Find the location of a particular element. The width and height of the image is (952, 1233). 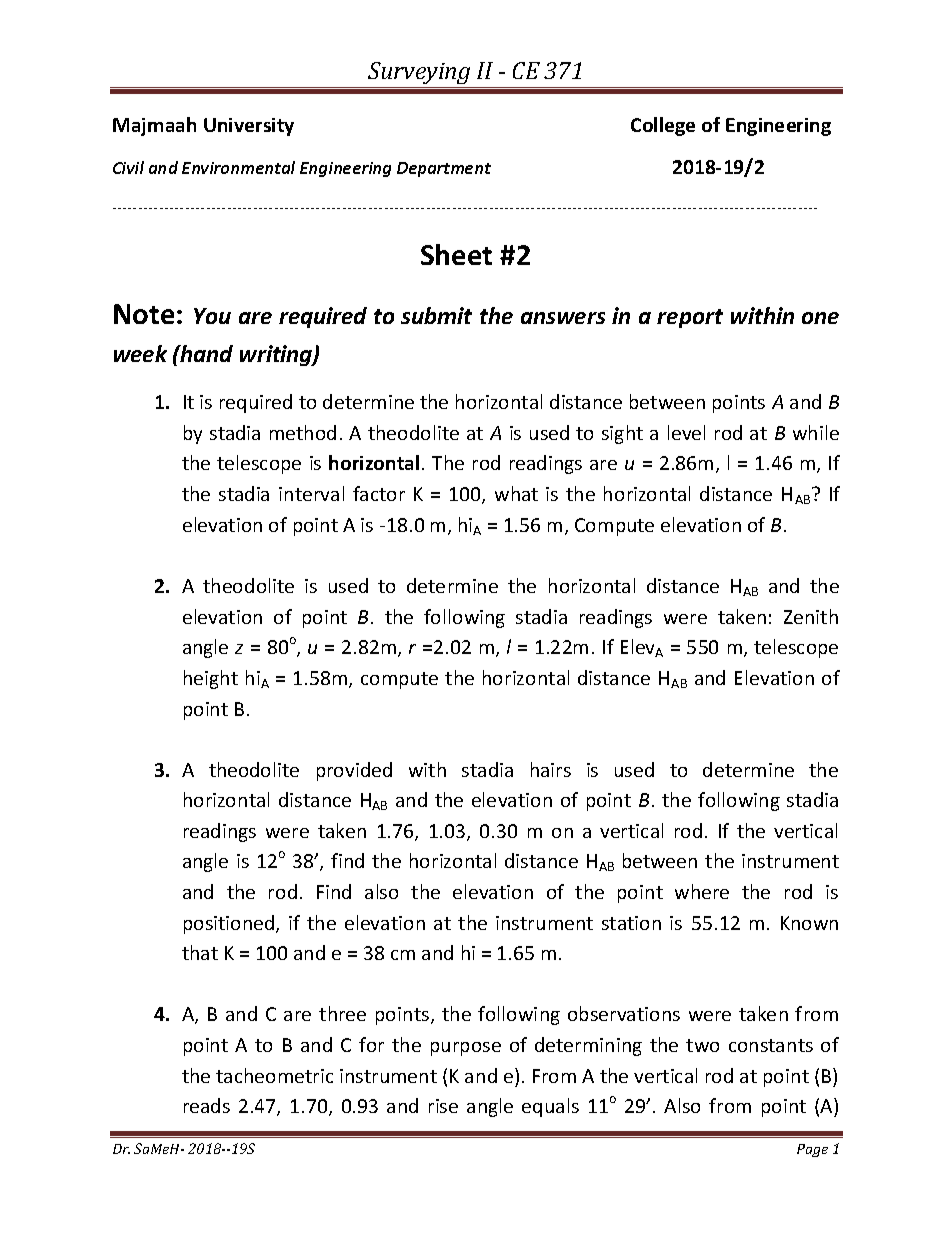

Surveying is located at coordinates (419, 75).
